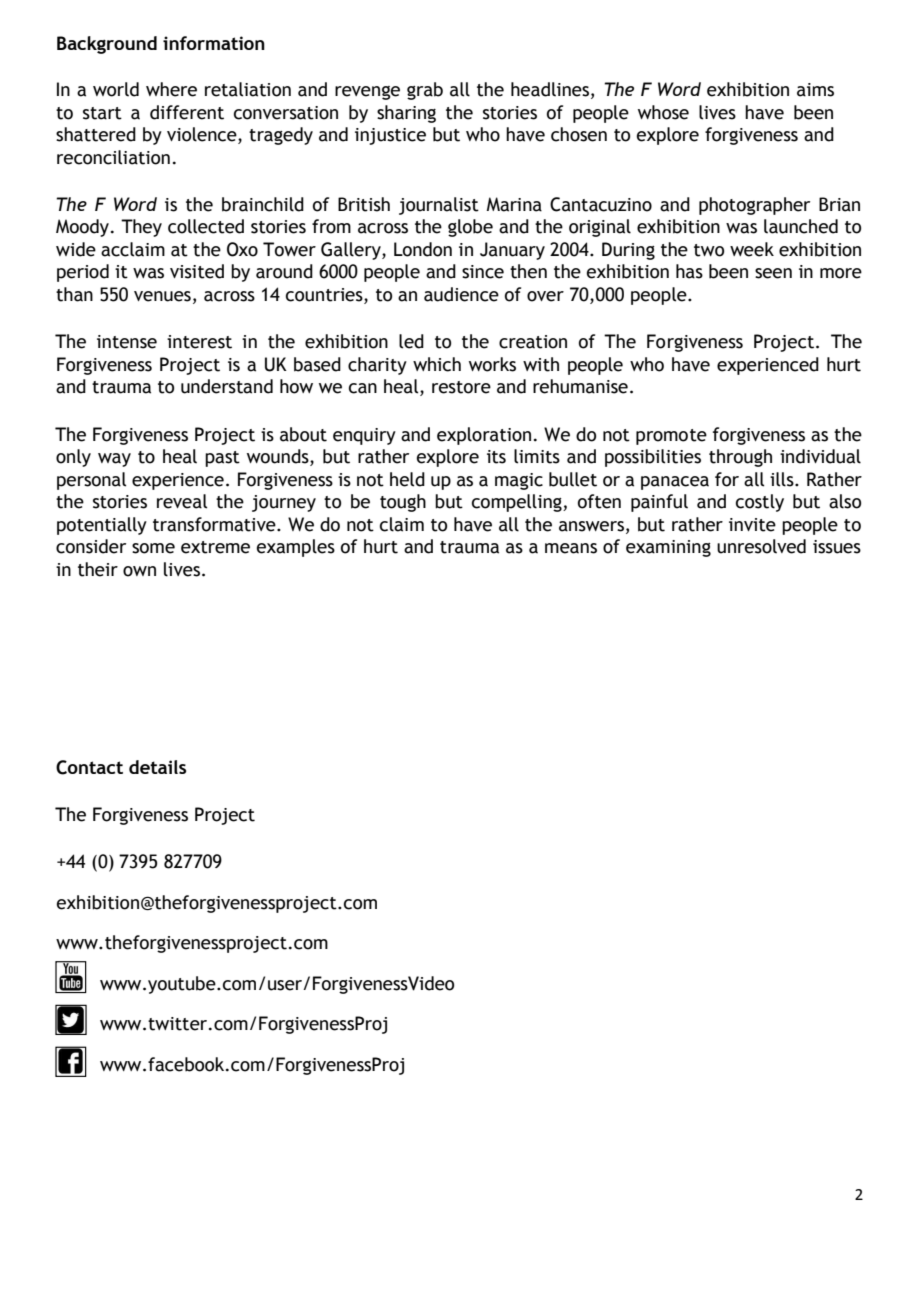  What do you see at coordinates (461, 294) in the screenshot?
I see `audience` at bounding box center [461, 294].
